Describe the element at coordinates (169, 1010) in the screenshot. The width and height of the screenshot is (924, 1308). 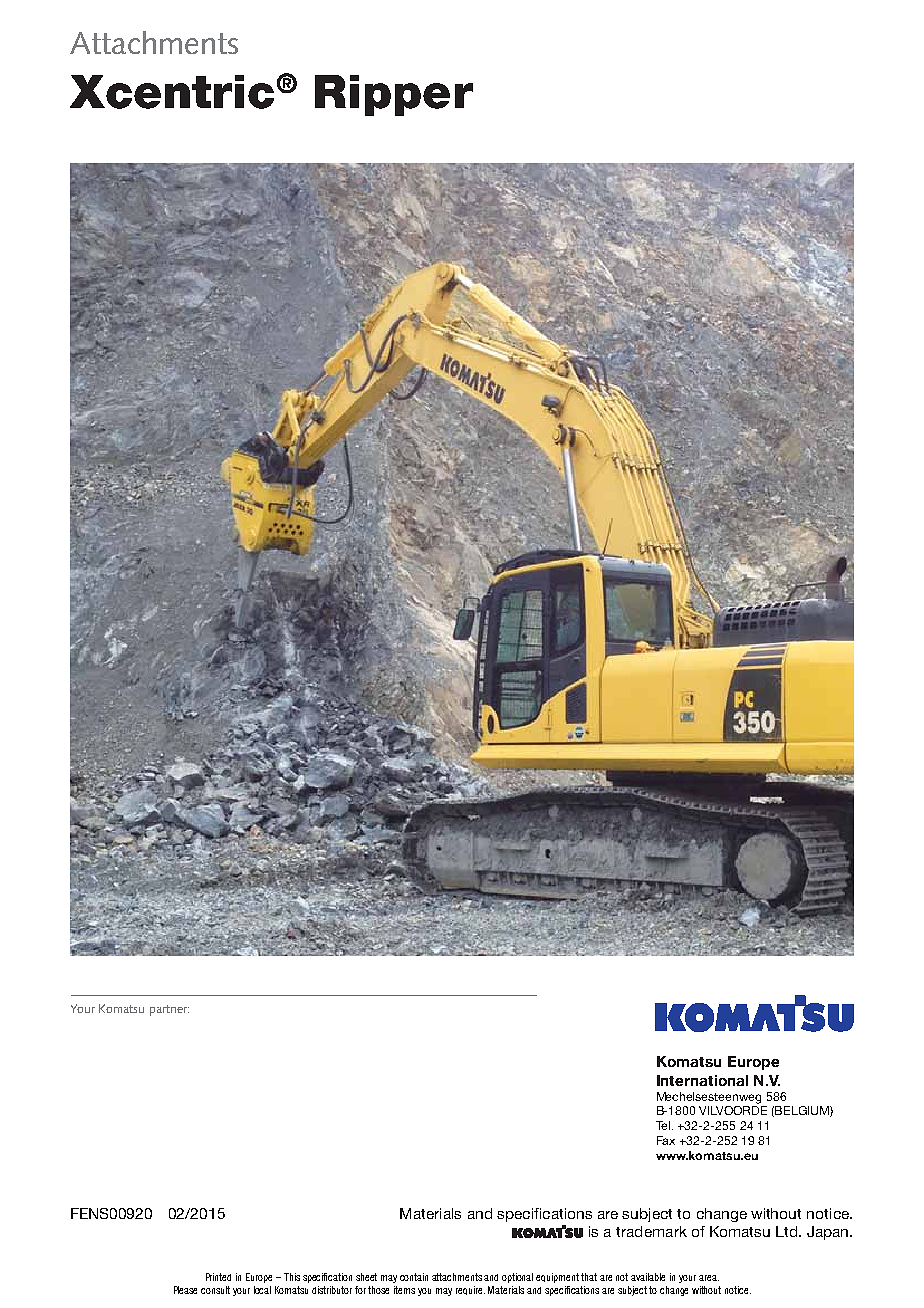
I see `partner` at that location.
